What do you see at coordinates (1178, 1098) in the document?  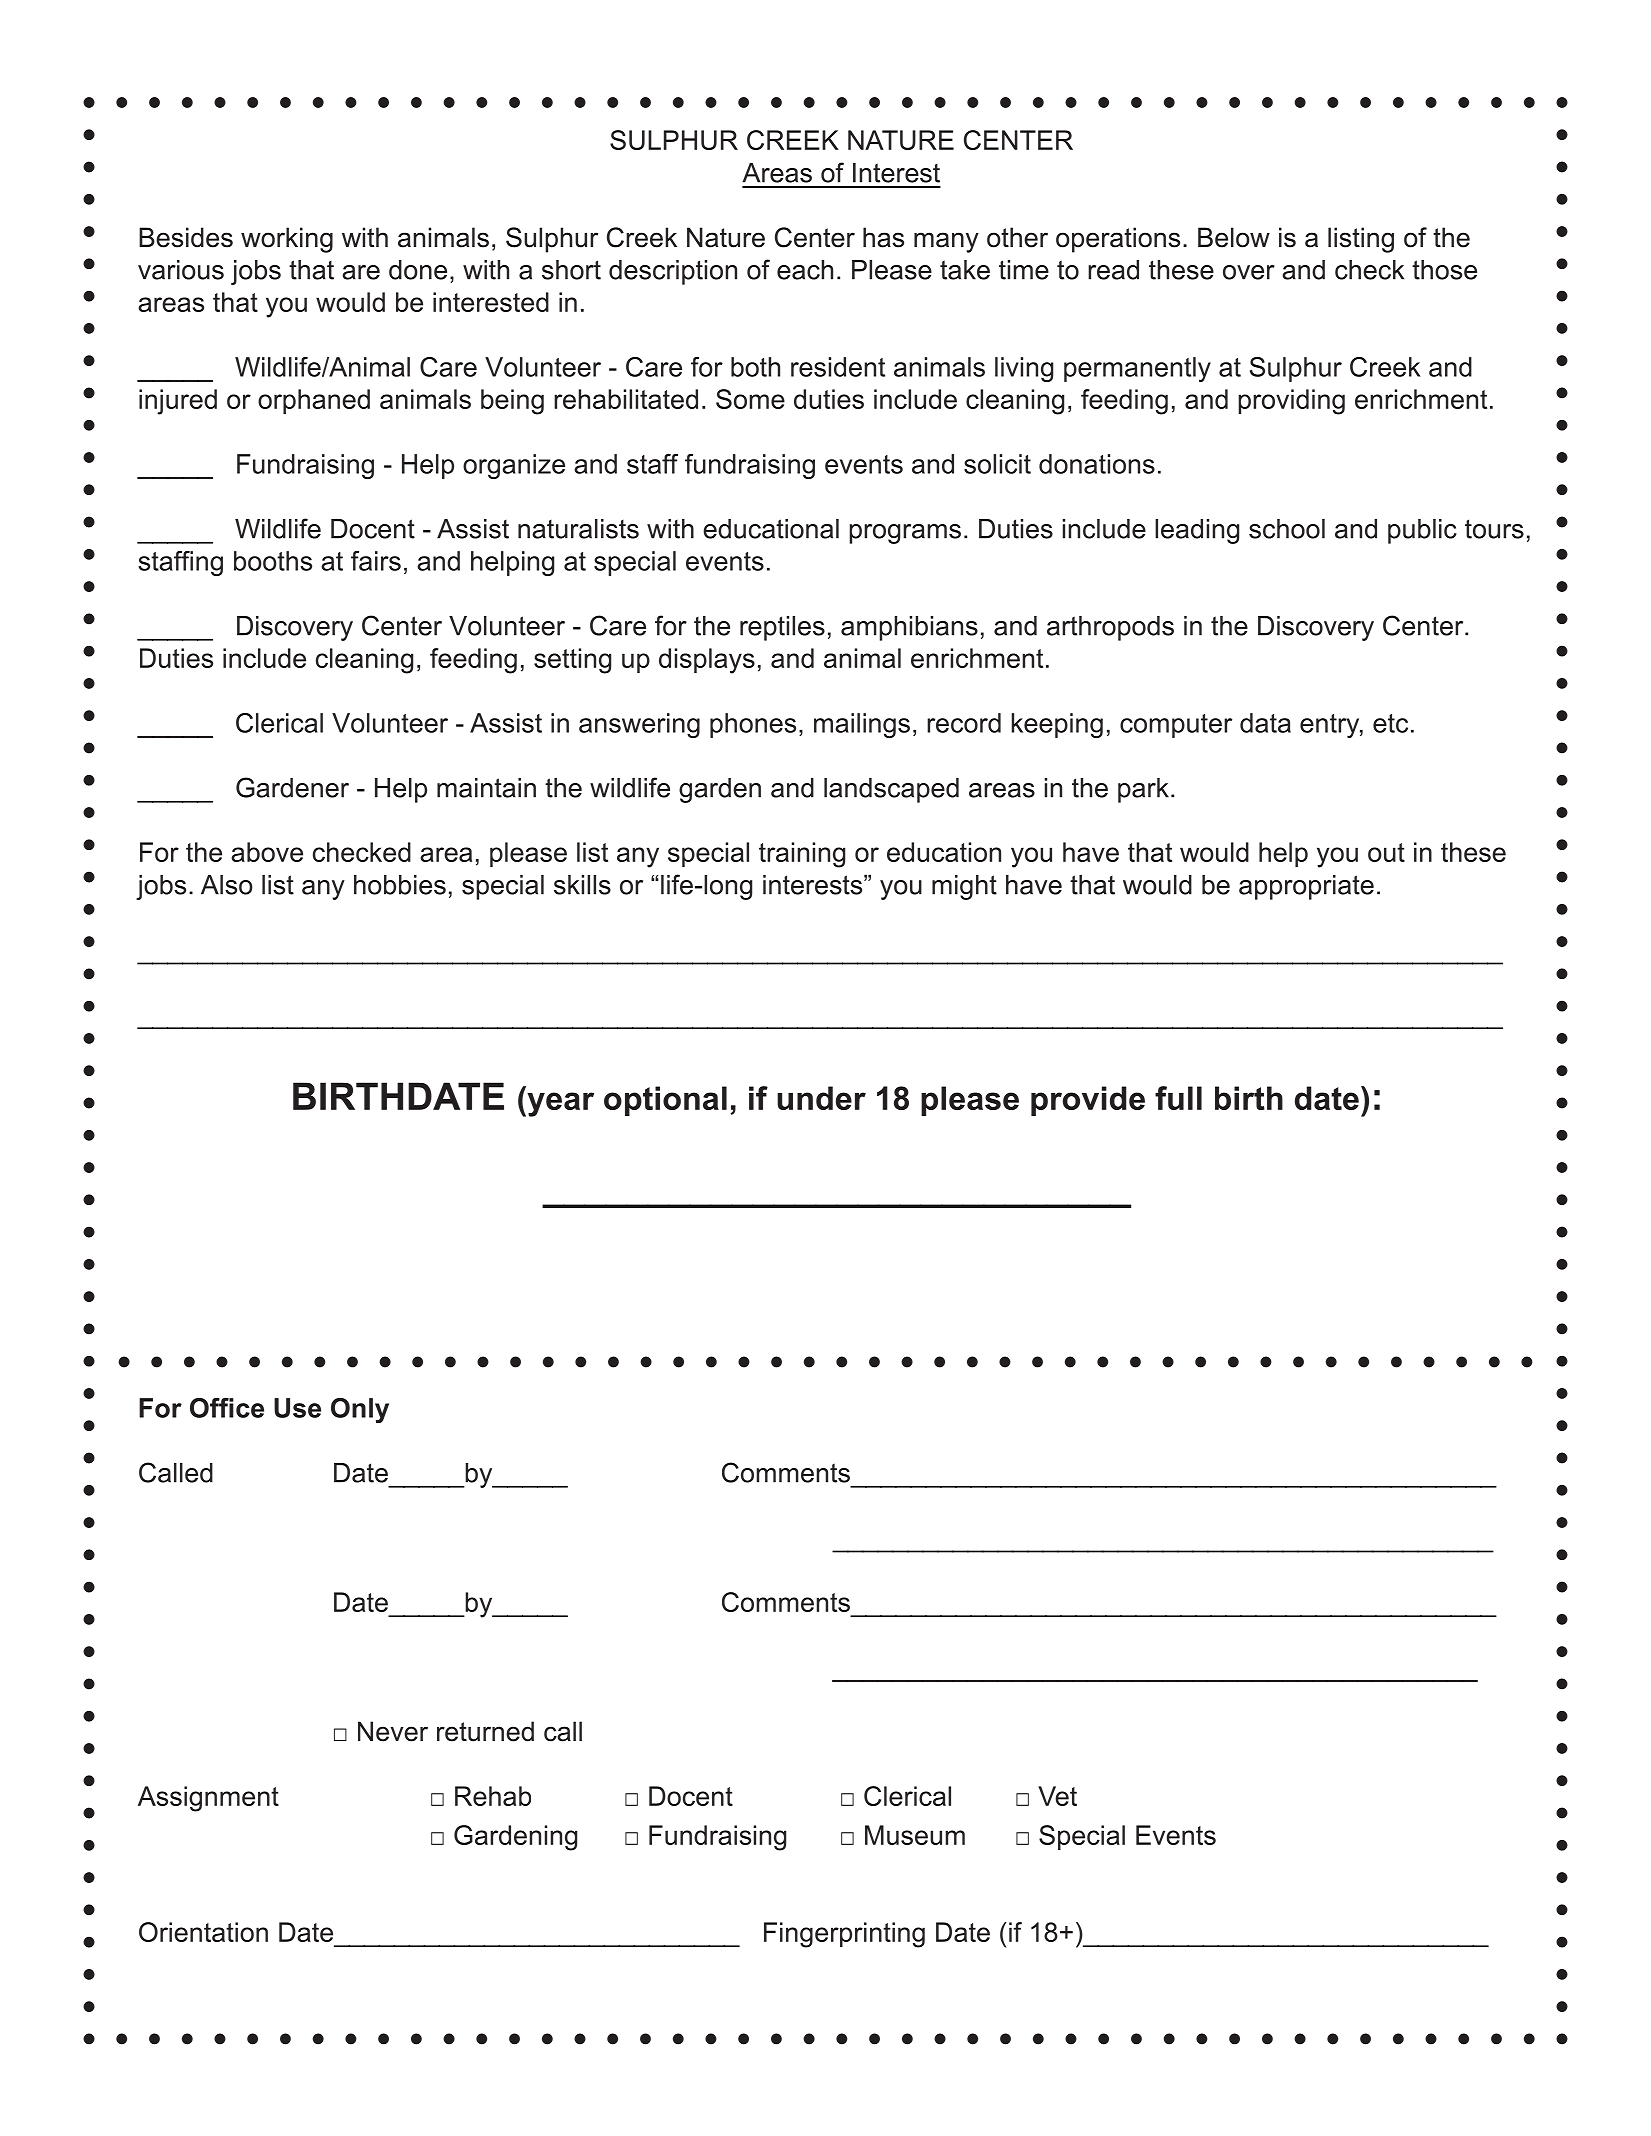 I see `full` at bounding box center [1178, 1098].
